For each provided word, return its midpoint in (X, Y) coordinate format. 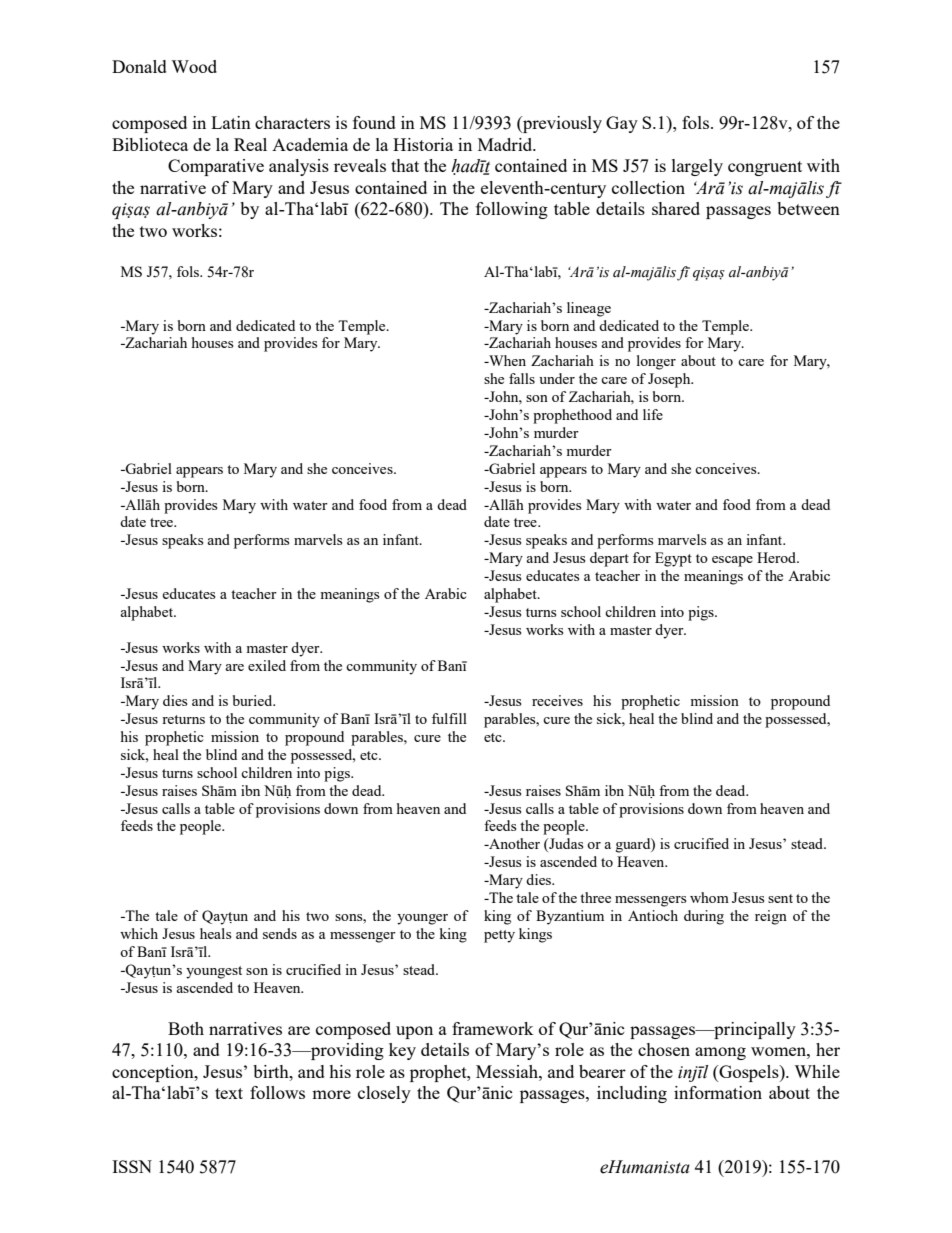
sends (280, 933)
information (718, 1092)
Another (513, 843)
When (506, 360)
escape (732, 561)
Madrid (506, 144)
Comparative (216, 167)
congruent (765, 168)
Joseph (670, 380)
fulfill (449, 718)
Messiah (508, 1071)
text (229, 1093)
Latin (231, 122)
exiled (267, 665)
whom (709, 897)
